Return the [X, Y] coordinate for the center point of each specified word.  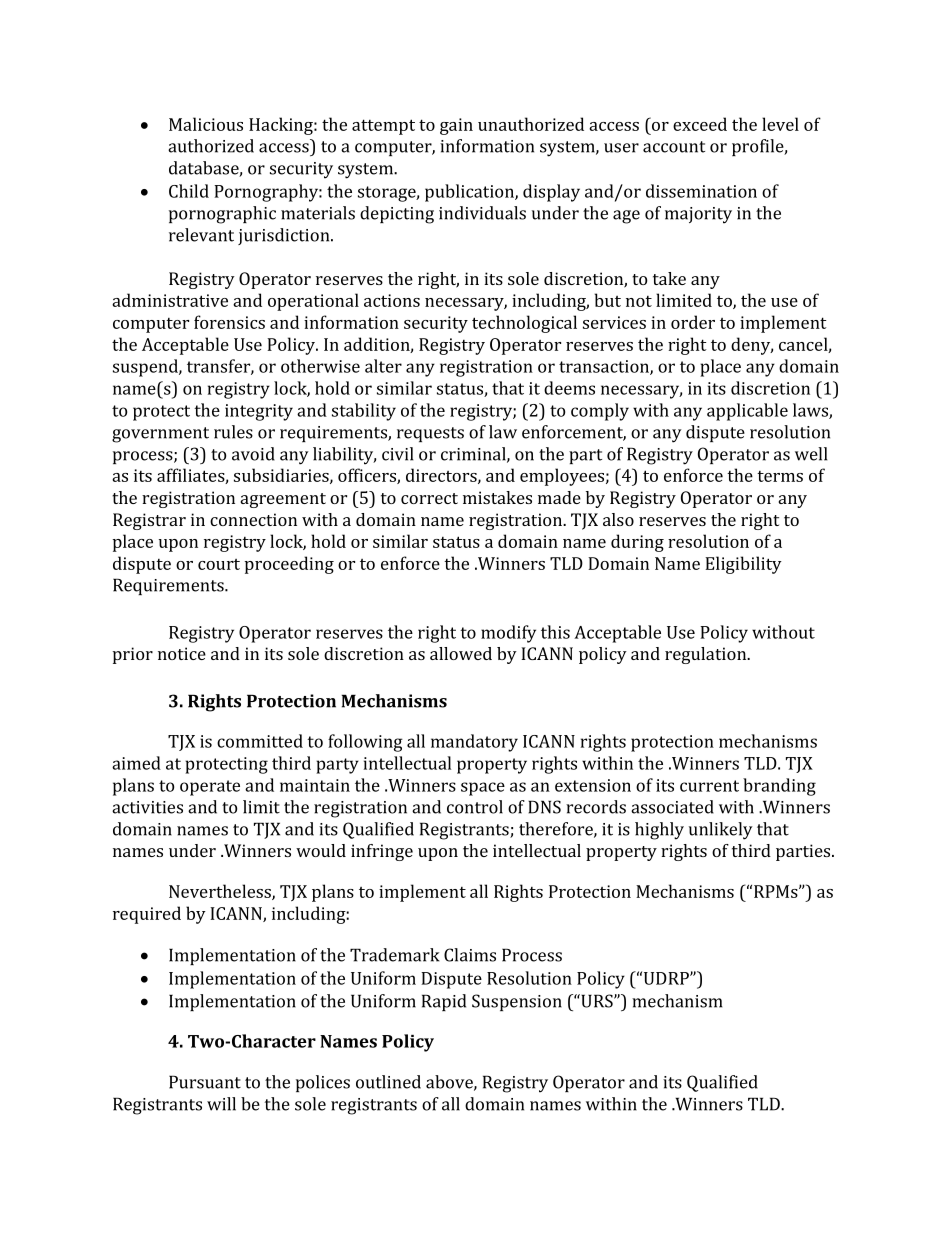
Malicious [206, 124]
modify [508, 634]
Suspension [517, 1002]
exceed [700, 124]
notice [182, 653]
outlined [388, 1082]
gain [456, 126]
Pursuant [205, 1082]
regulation [707, 655]
